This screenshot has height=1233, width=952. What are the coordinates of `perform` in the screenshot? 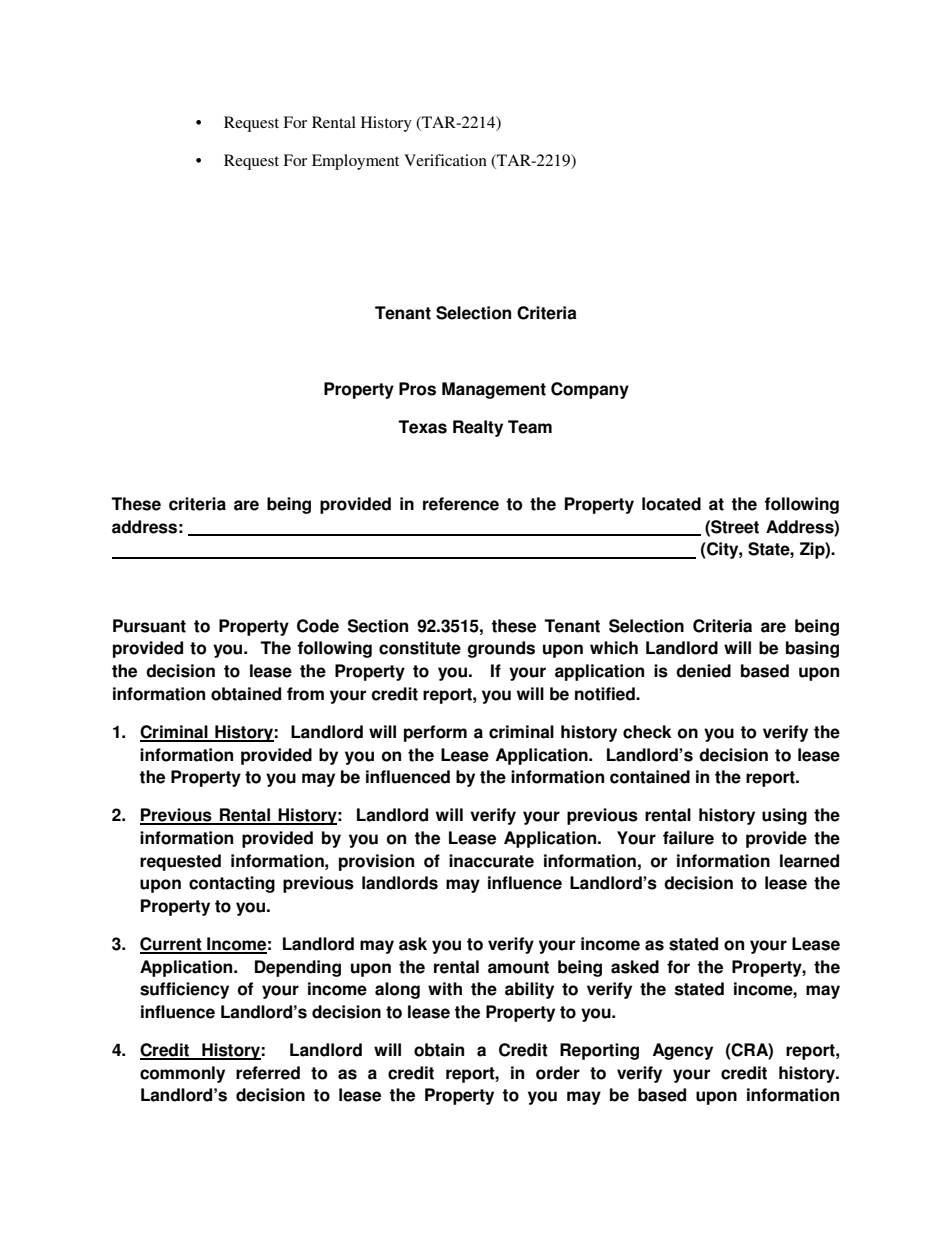 It's located at (435, 733).
